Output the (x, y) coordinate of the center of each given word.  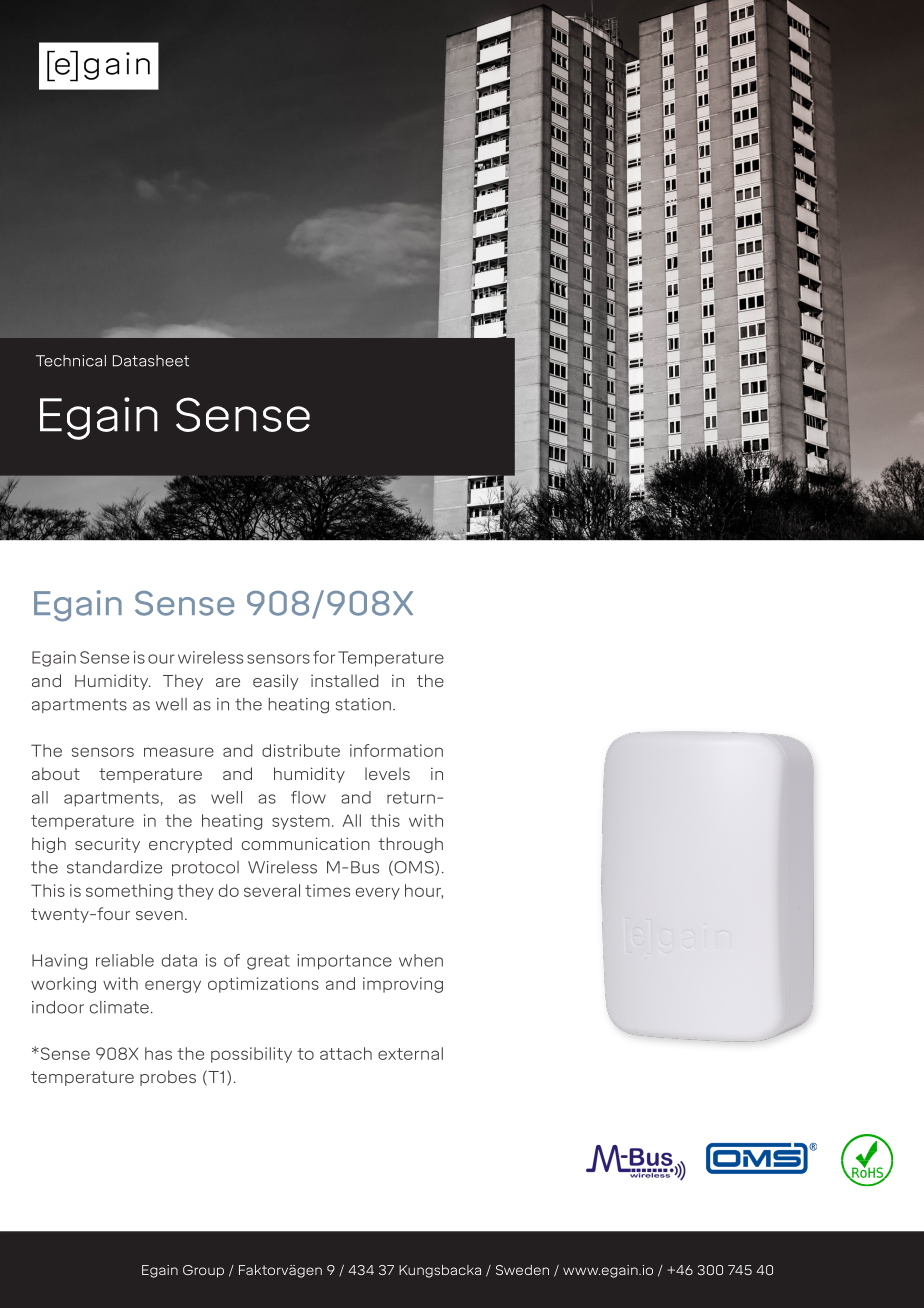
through (410, 845)
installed (344, 680)
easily (276, 682)
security (107, 845)
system (301, 822)
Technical (71, 361)
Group (203, 1271)
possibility (251, 1055)
